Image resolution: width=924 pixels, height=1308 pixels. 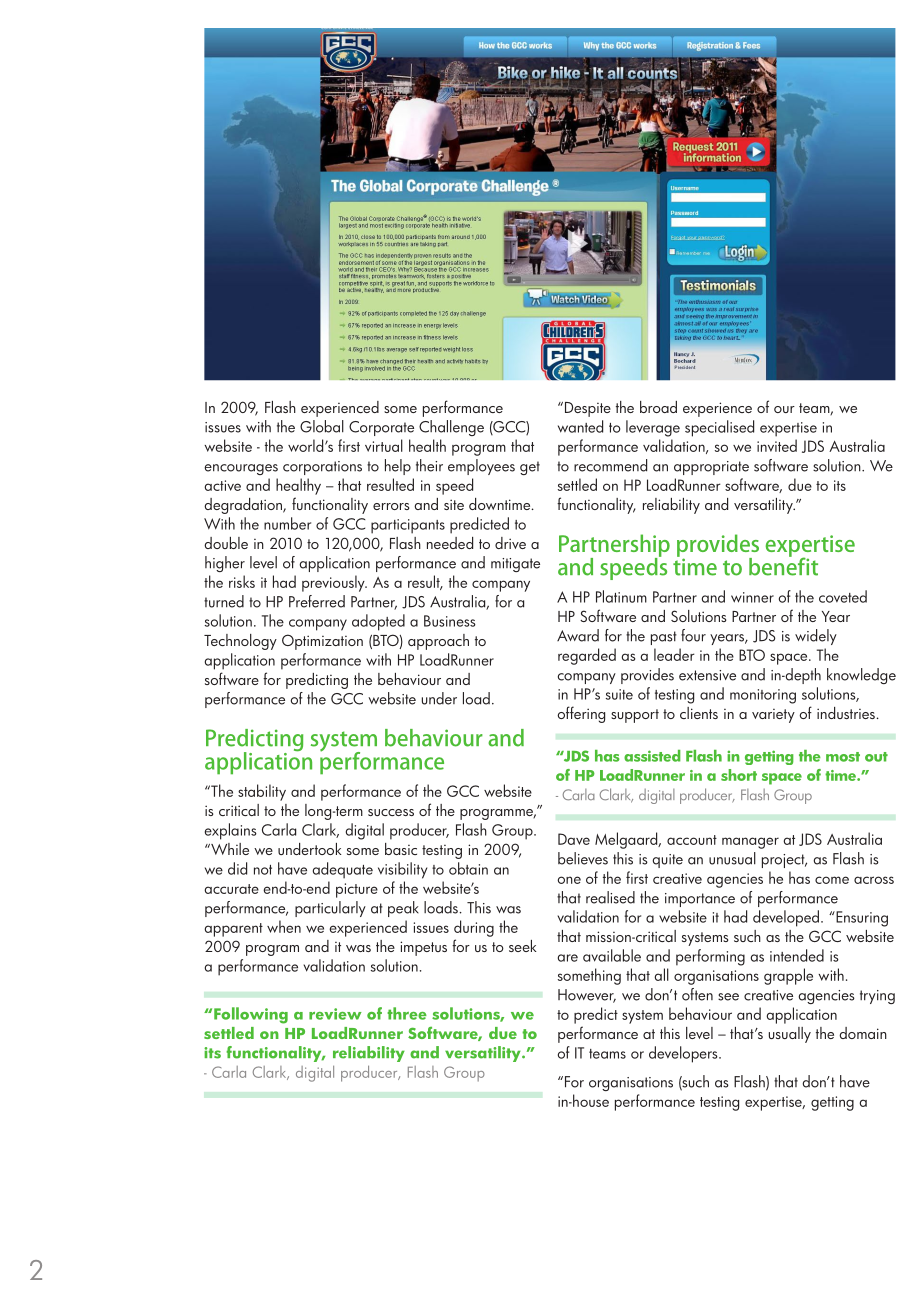 What do you see at coordinates (777, 445) in the screenshot?
I see `invited` at bounding box center [777, 445].
